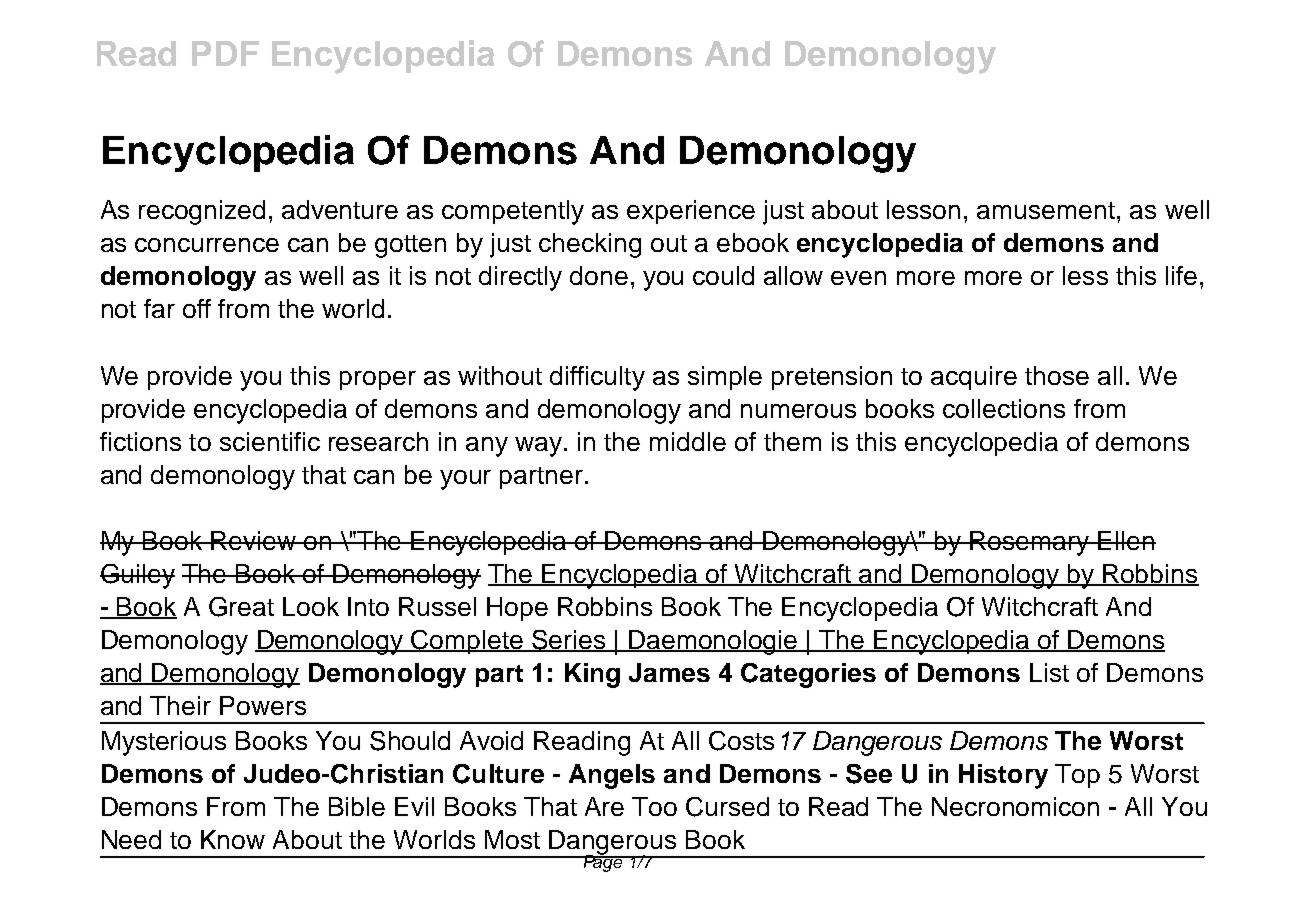 The width and height of the screenshot is (1311, 924). I want to click on List, so click(1049, 672).
